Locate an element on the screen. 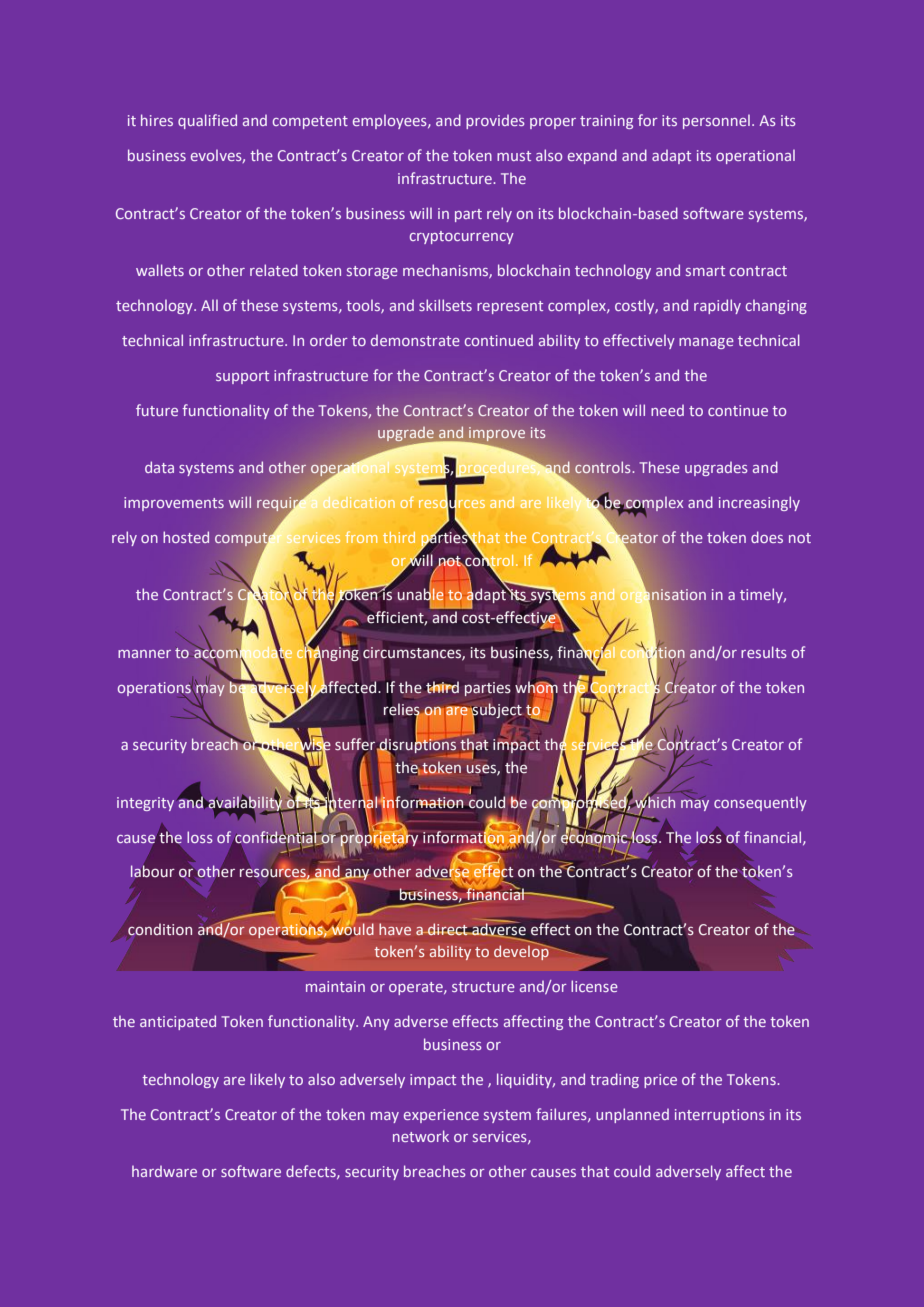 This screenshot has height=1307, width=924. qualified is located at coordinates (207, 121).
